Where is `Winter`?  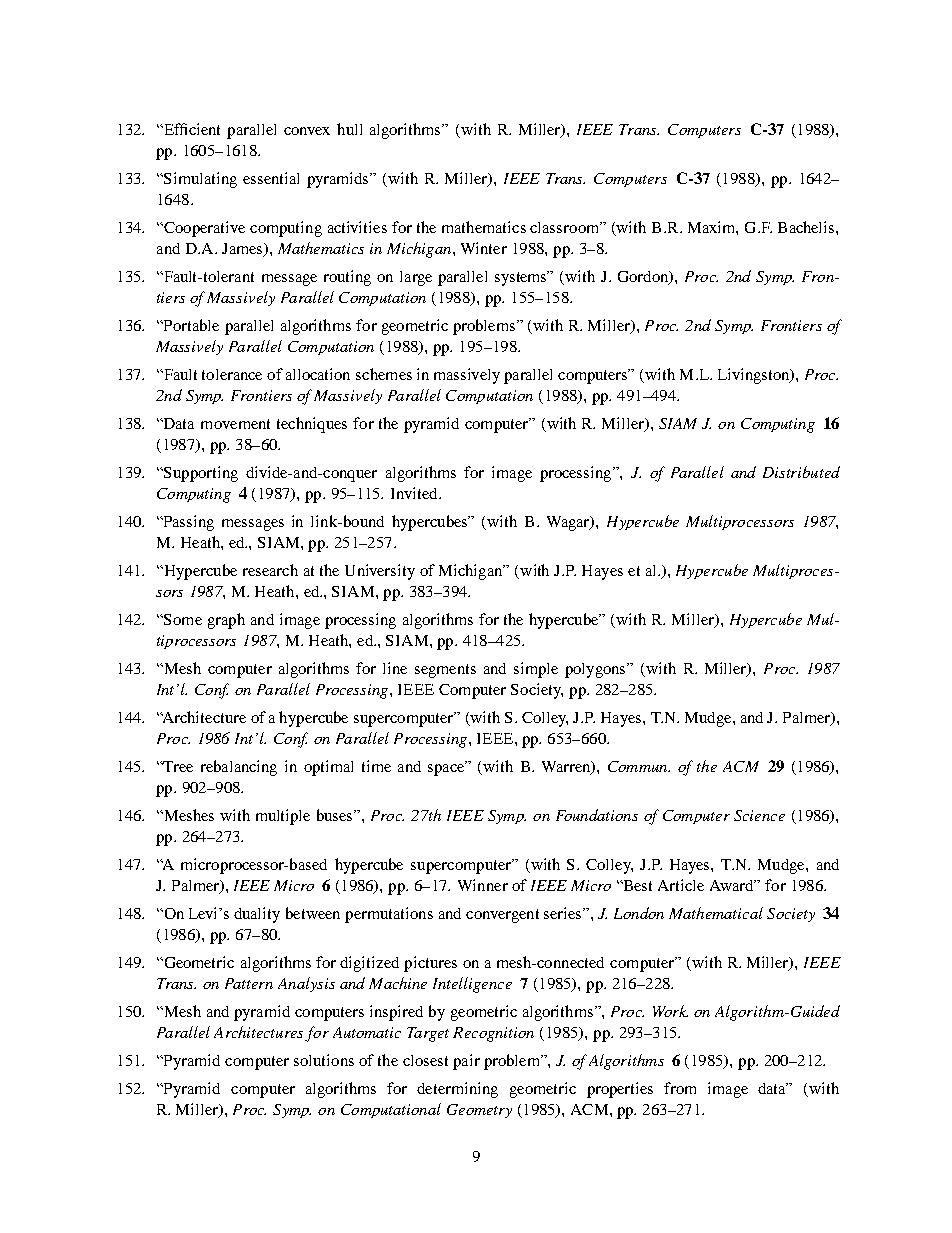
Winter is located at coordinates (484, 248).
